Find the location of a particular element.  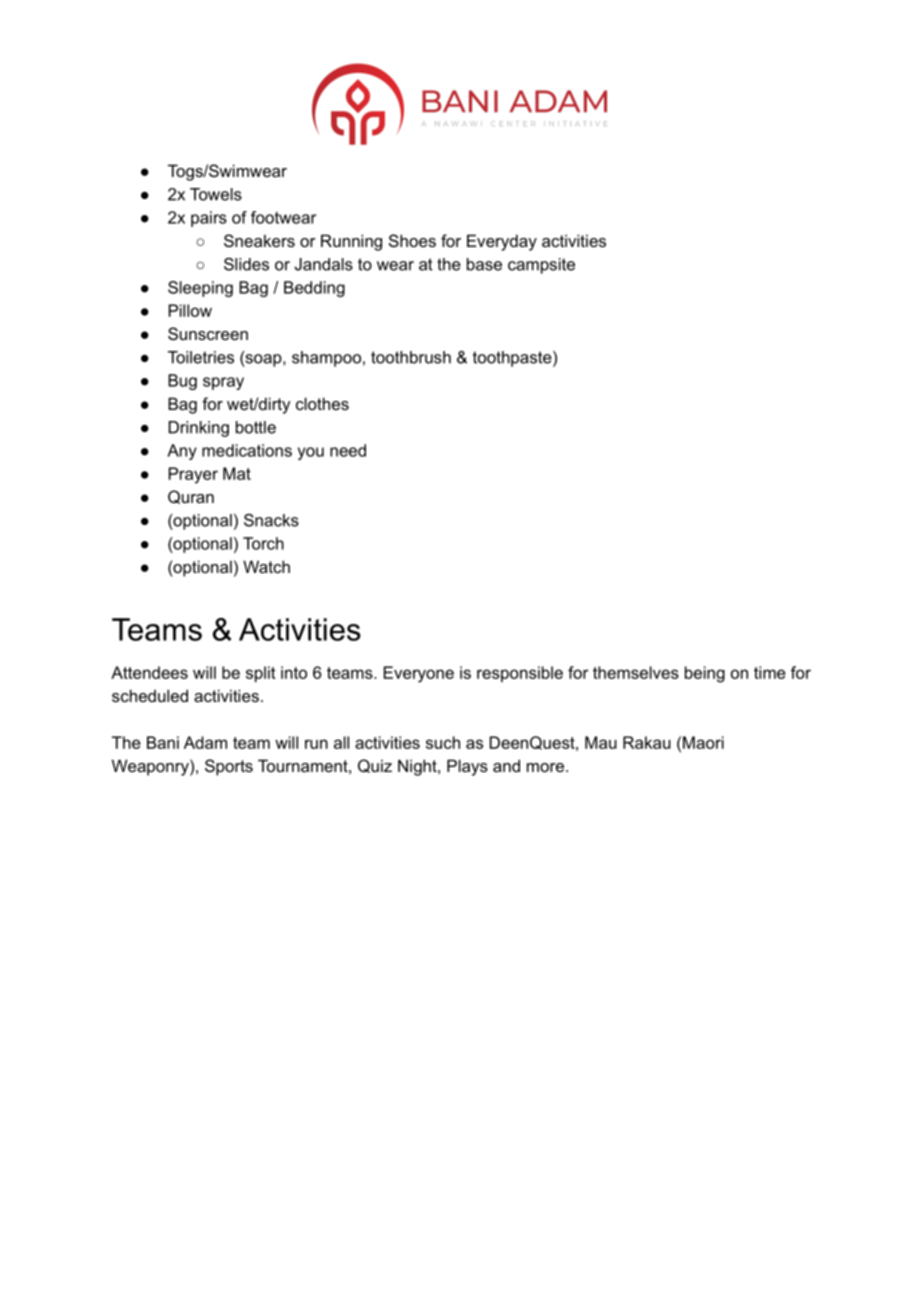

you is located at coordinates (311, 453).
